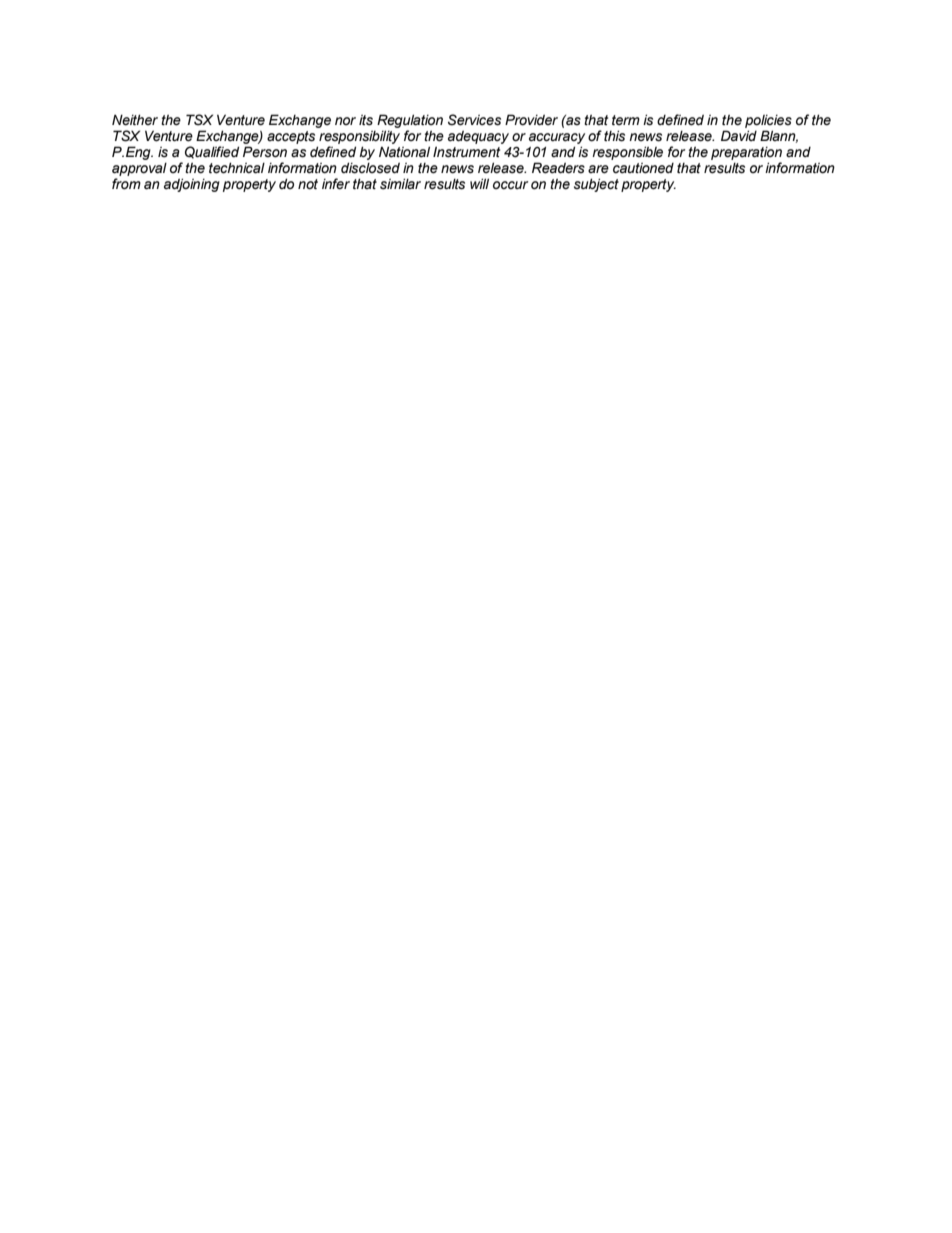 This screenshot has width=952, height=1233. Describe the element at coordinates (135, 120) in the screenshot. I see `Neither` at that location.
